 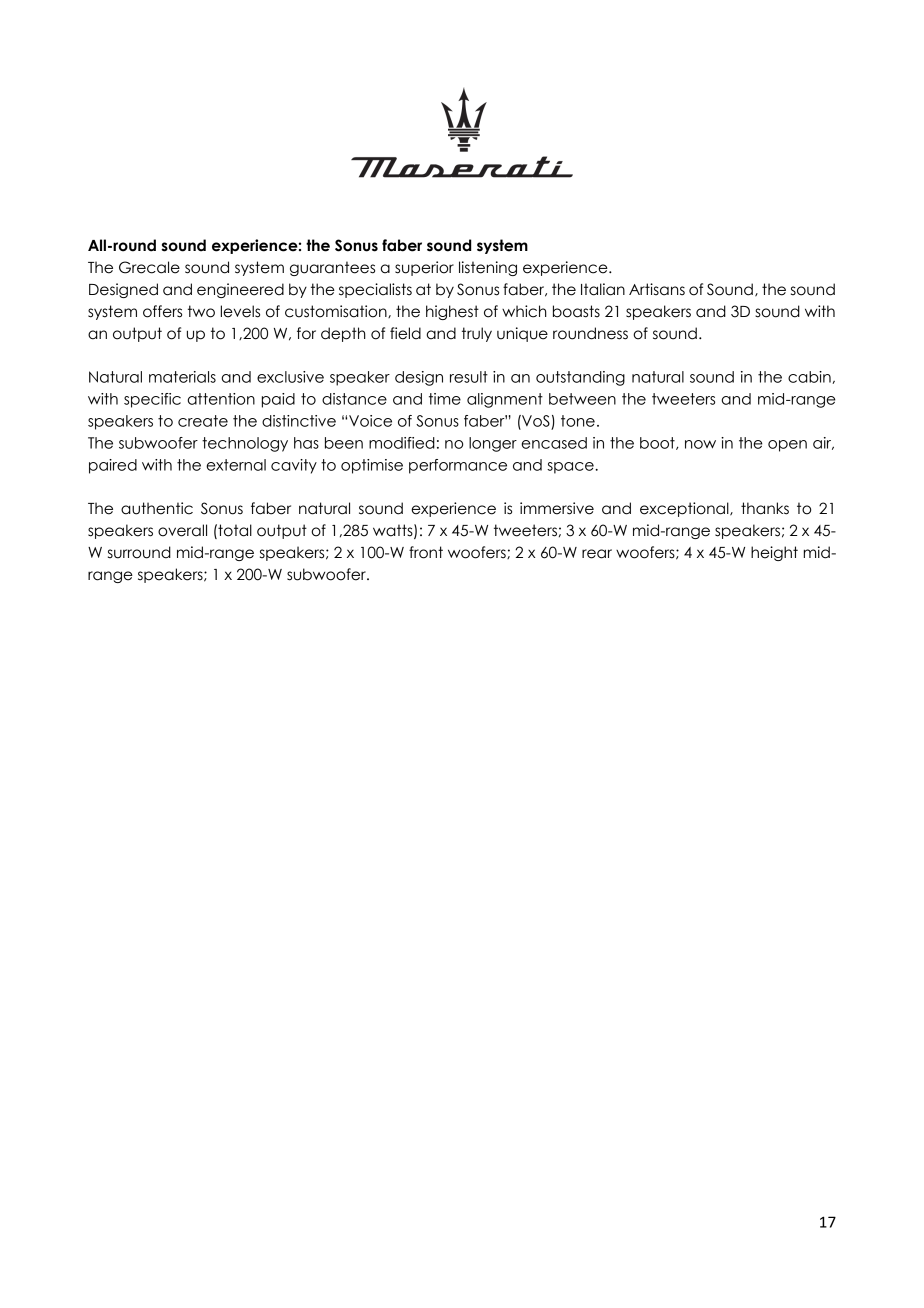 What do you see at coordinates (445, 399) in the screenshot?
I see `time` at bounding box center [445, 399].
